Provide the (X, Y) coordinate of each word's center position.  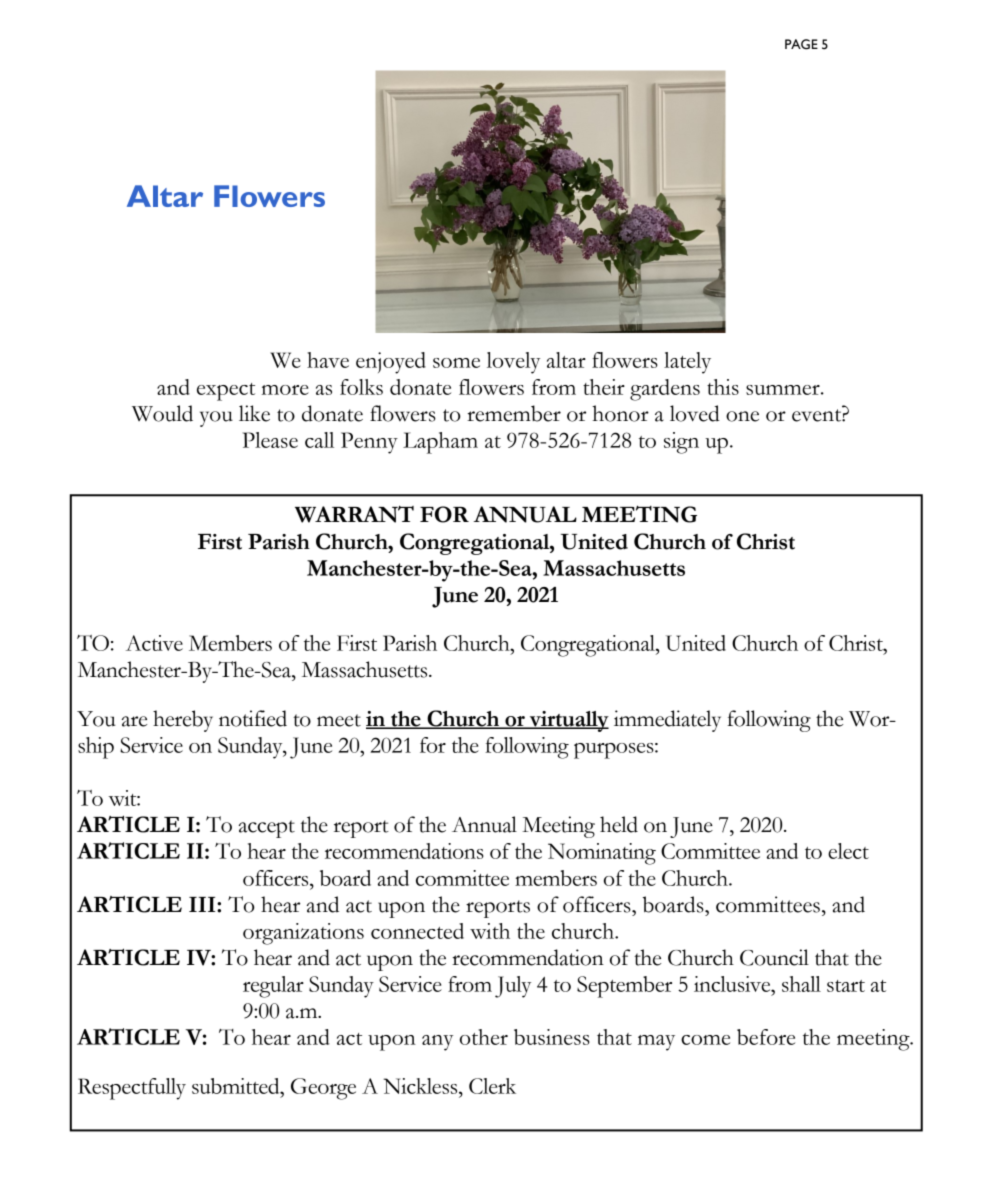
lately (687, 363)
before (766, 1037)
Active (154, 643)
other (484, 1037)
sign (681, 443)
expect (226, 392)
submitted (237, 1086)
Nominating (602, 854)
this (723, 387)
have (328, 360)
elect (848, 851)
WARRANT (354, 514)
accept (267, 829)
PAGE (801, 44)
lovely (513, 363)
